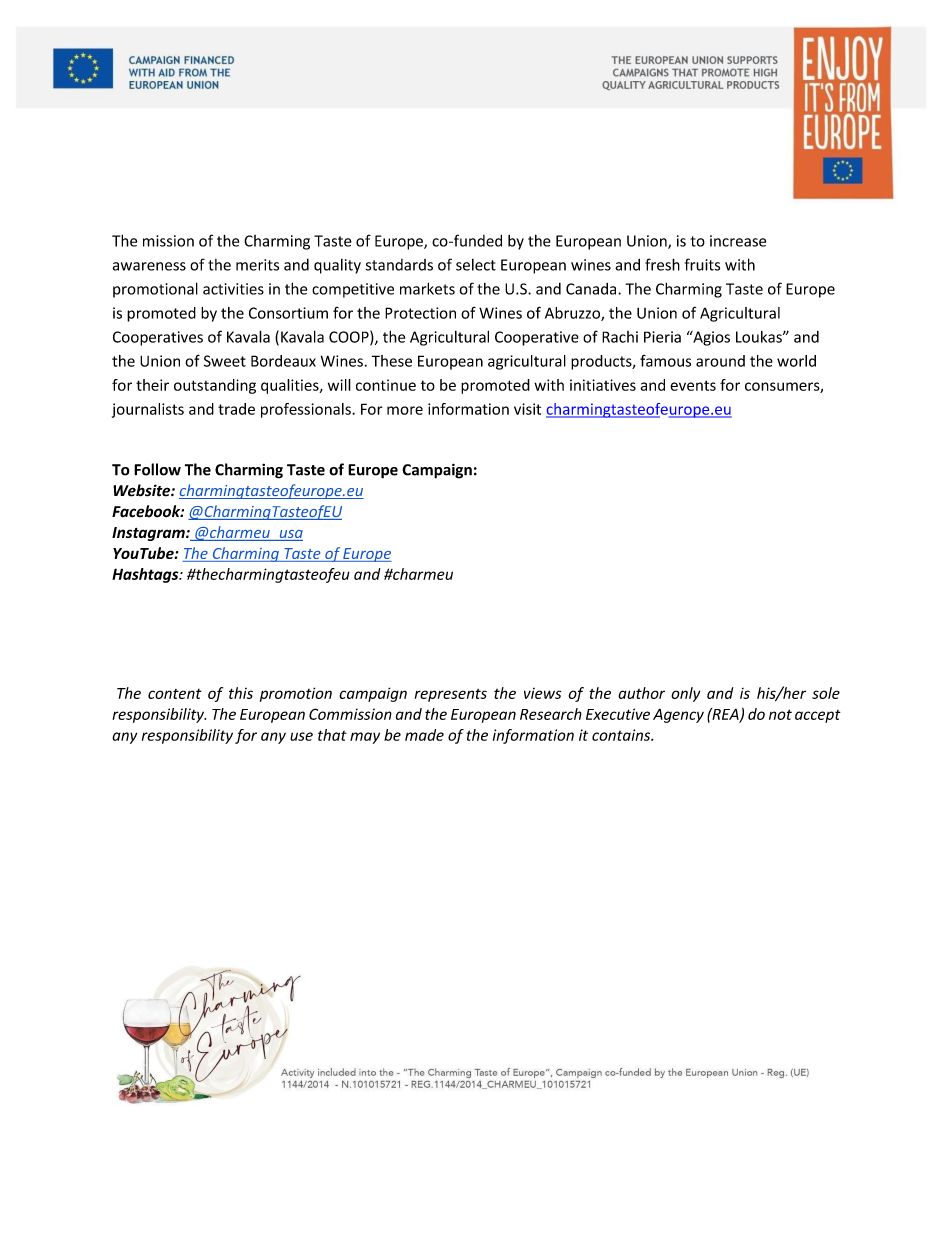  What do you see at coordinates (225, 361) in the screenshot?
I see `Sweet` at bounding box center [225, 361].
